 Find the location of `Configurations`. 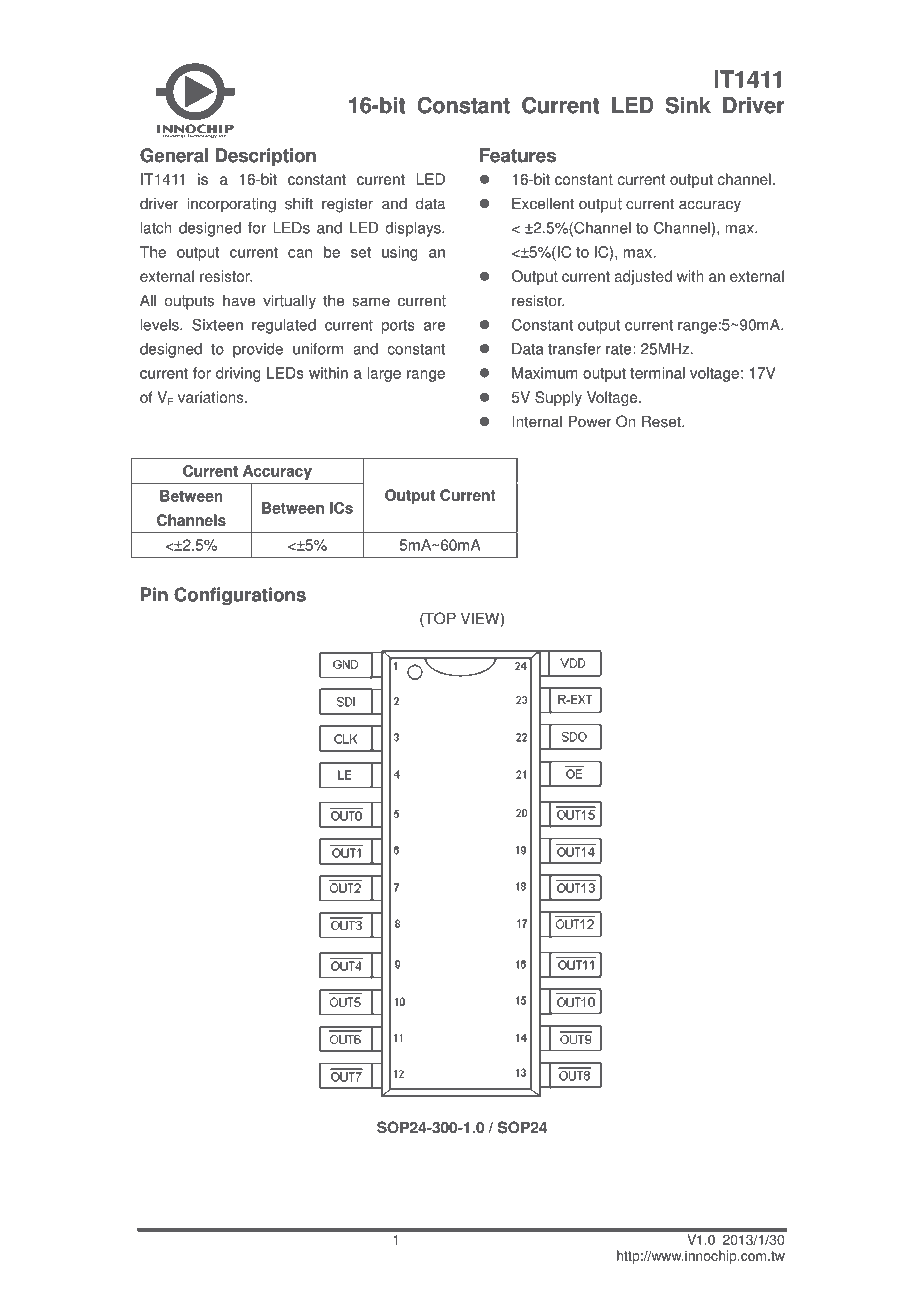

Configurations is located at coordinates (240, 596).
